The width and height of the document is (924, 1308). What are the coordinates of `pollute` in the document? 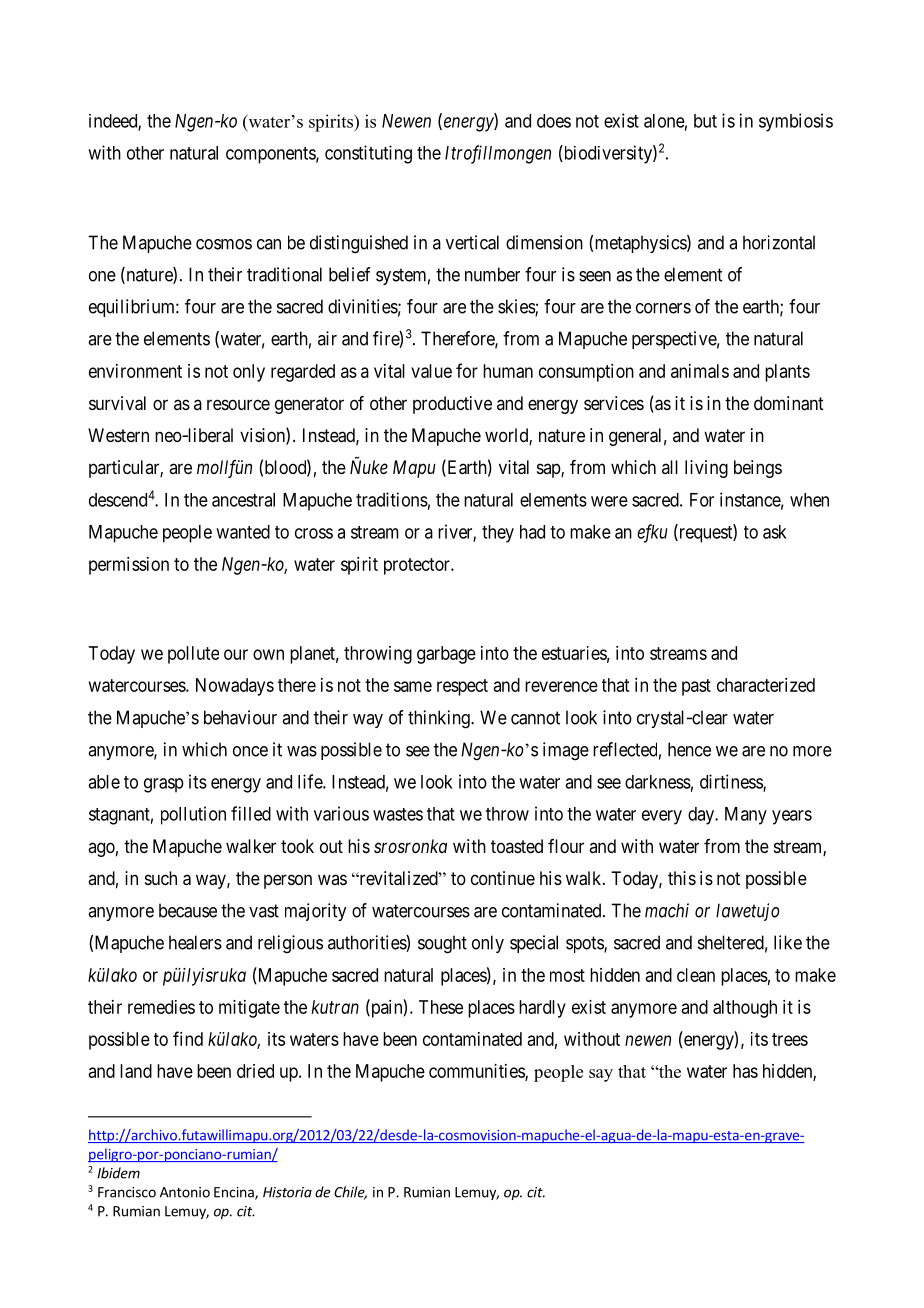 It's located at (193, 655).
